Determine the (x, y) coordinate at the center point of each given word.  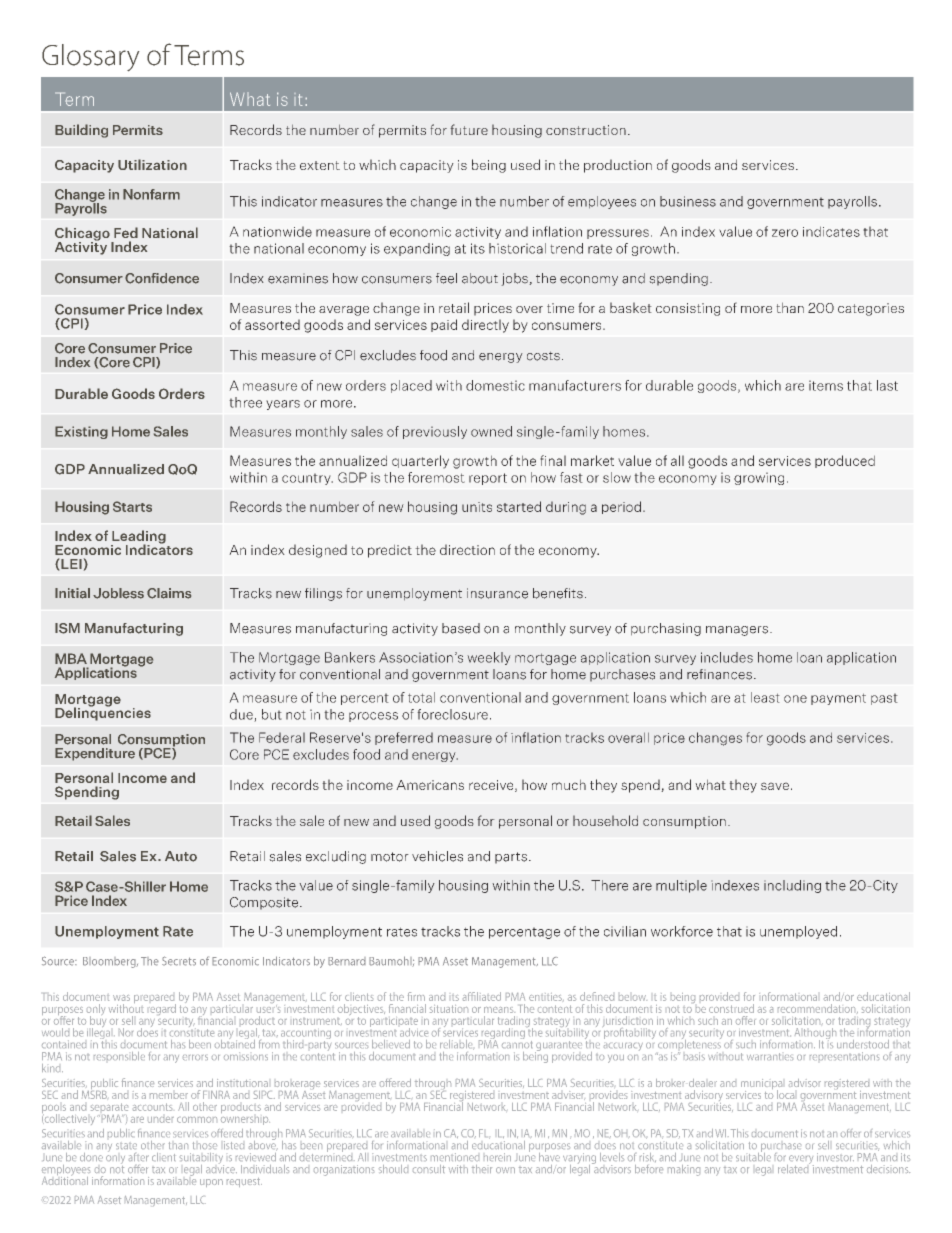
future (469, 129)
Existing (81, 432)
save (775, 786)
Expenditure (95, 754)
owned (491, 431)
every (800, 1161)
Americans (430, 785)
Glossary (90, 57)
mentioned (455, 1157)
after (139, 1157)
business (688, 201)
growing (759, 478)
